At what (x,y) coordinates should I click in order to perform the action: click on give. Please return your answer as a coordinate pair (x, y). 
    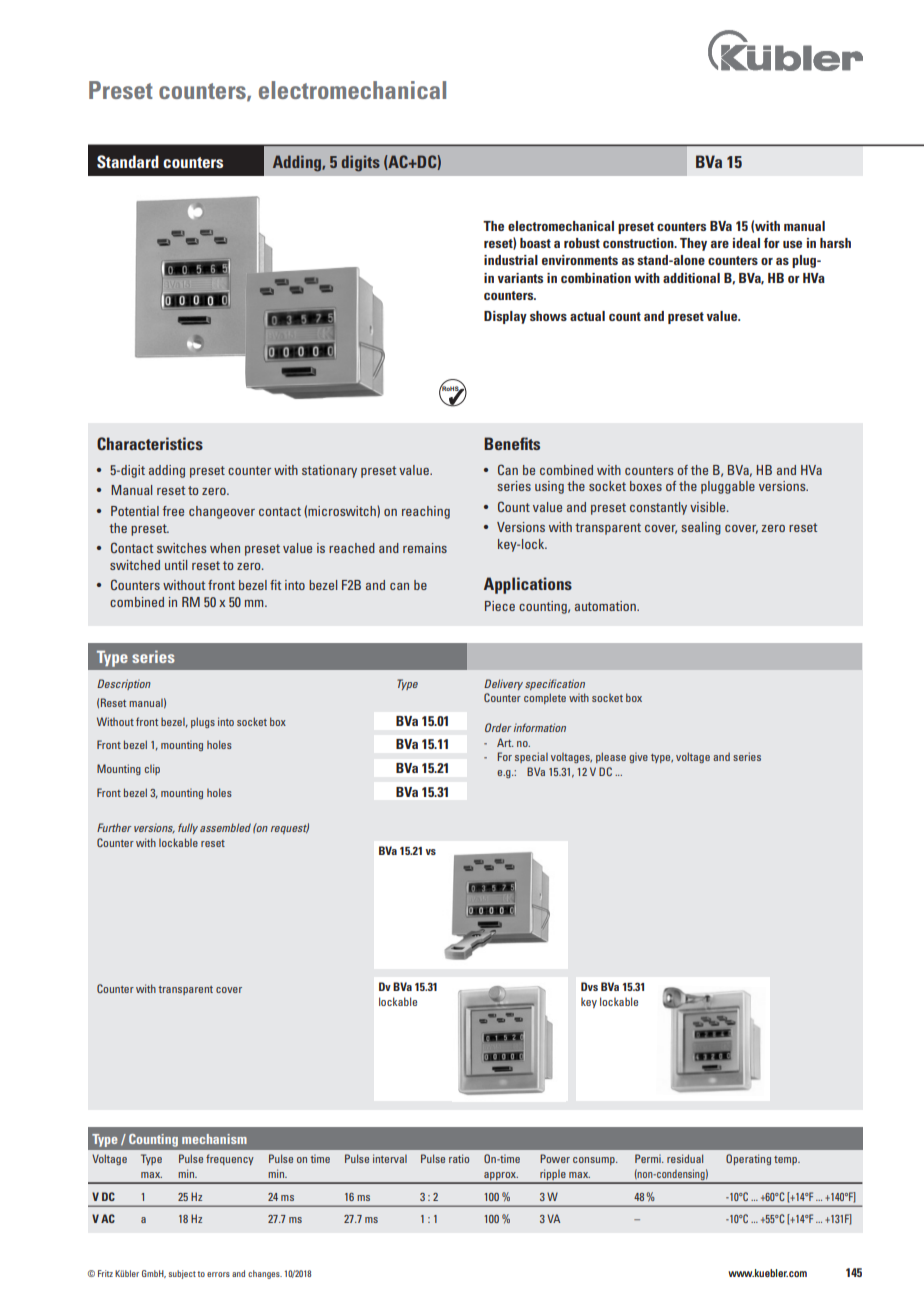
    Looking at the image, I should click on (638, 757).
